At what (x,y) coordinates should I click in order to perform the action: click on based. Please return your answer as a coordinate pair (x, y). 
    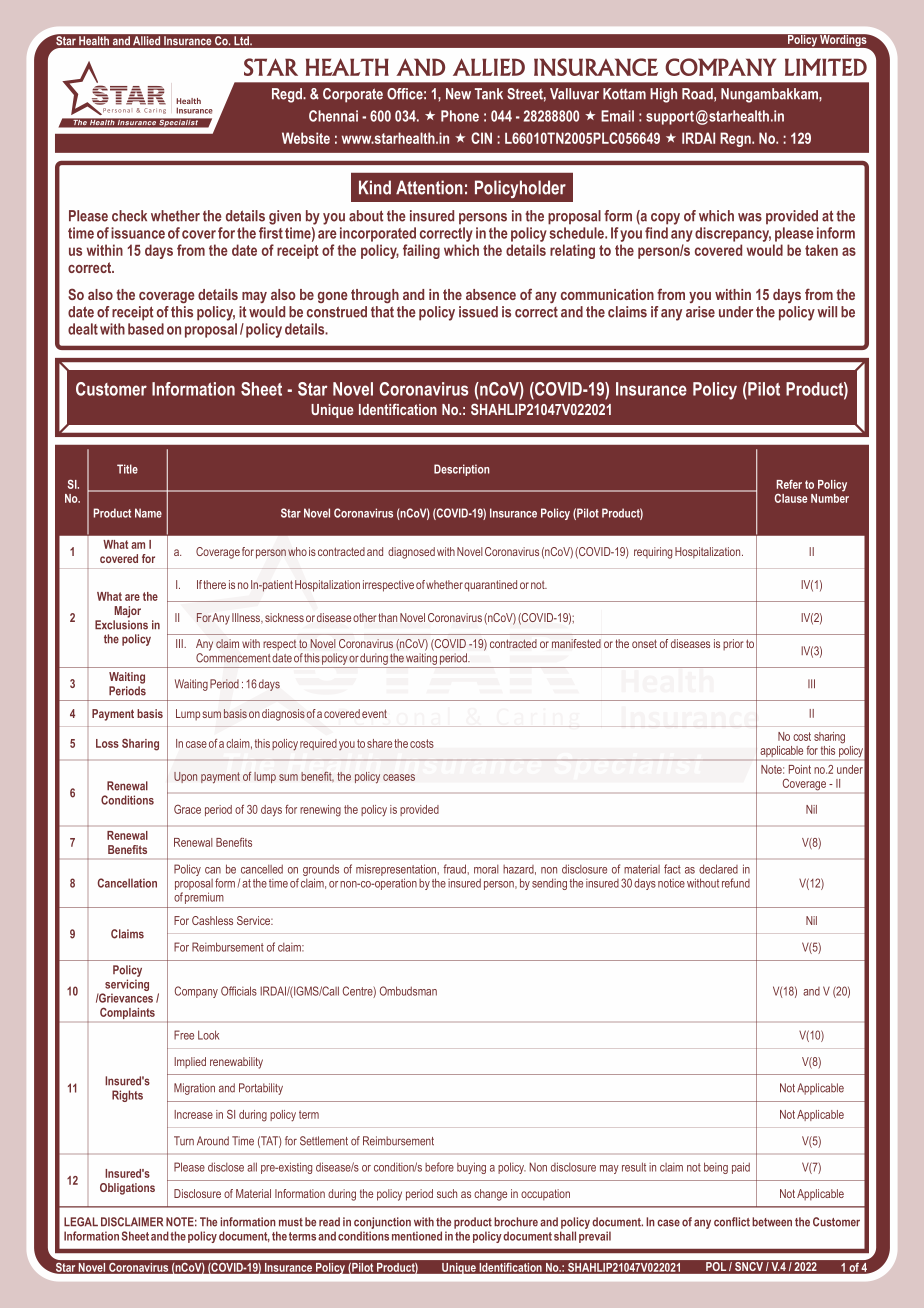
    Looking at the image, I should click on (146, 329).
